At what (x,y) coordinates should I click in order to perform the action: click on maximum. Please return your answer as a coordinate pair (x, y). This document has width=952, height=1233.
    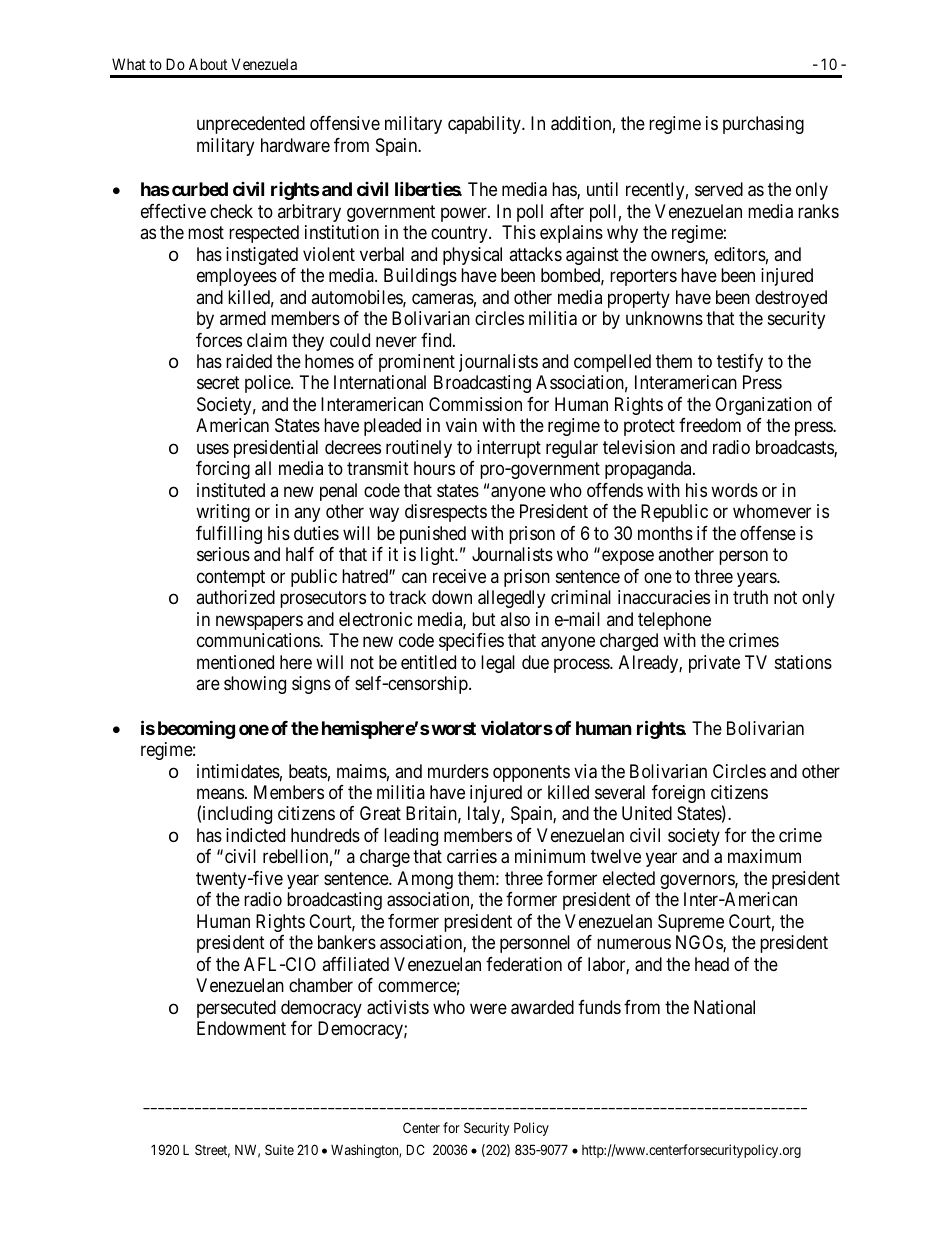
    Looking at the image, I should click on (764, 856).
